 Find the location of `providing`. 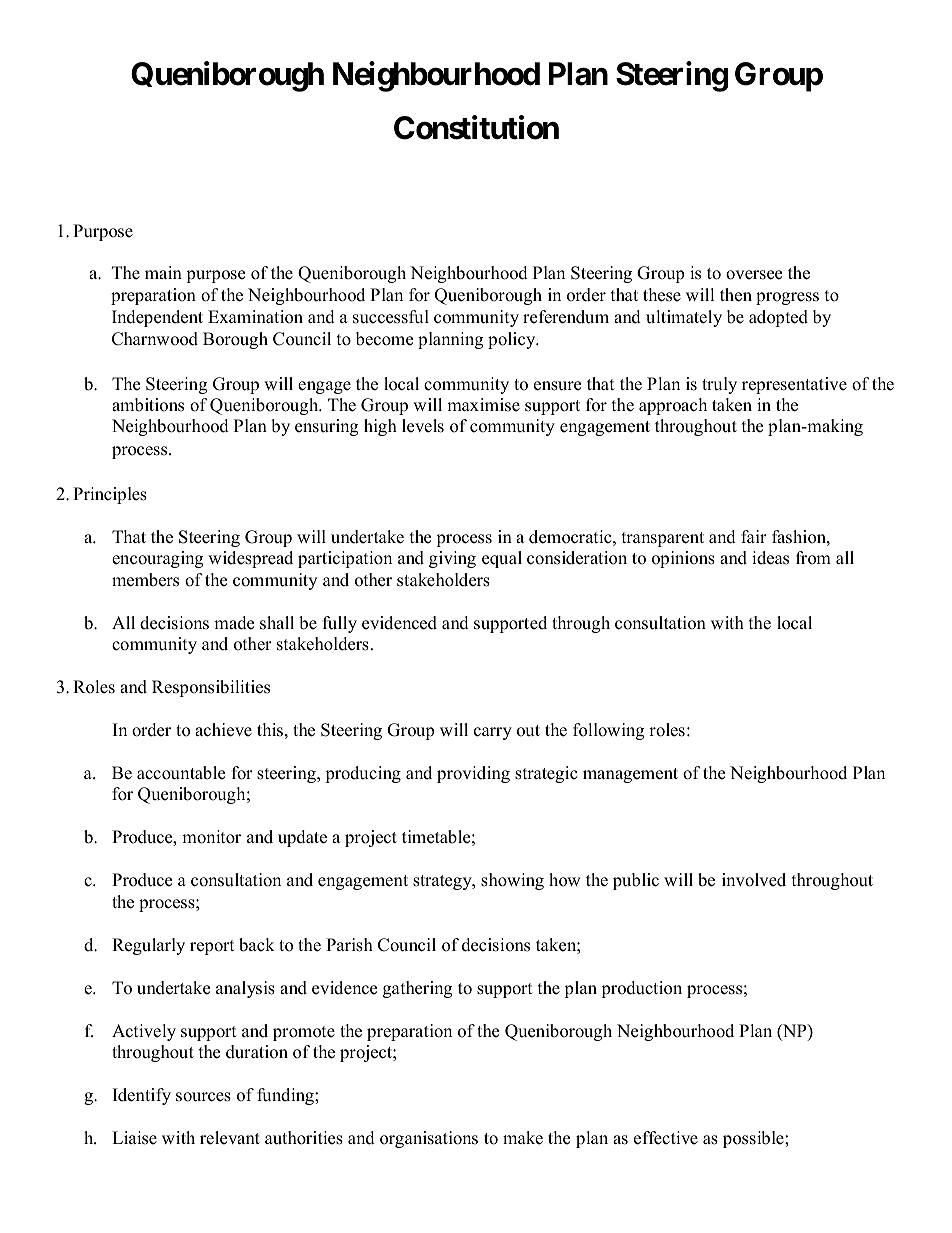

providing is located at coordinates (473, 774).
